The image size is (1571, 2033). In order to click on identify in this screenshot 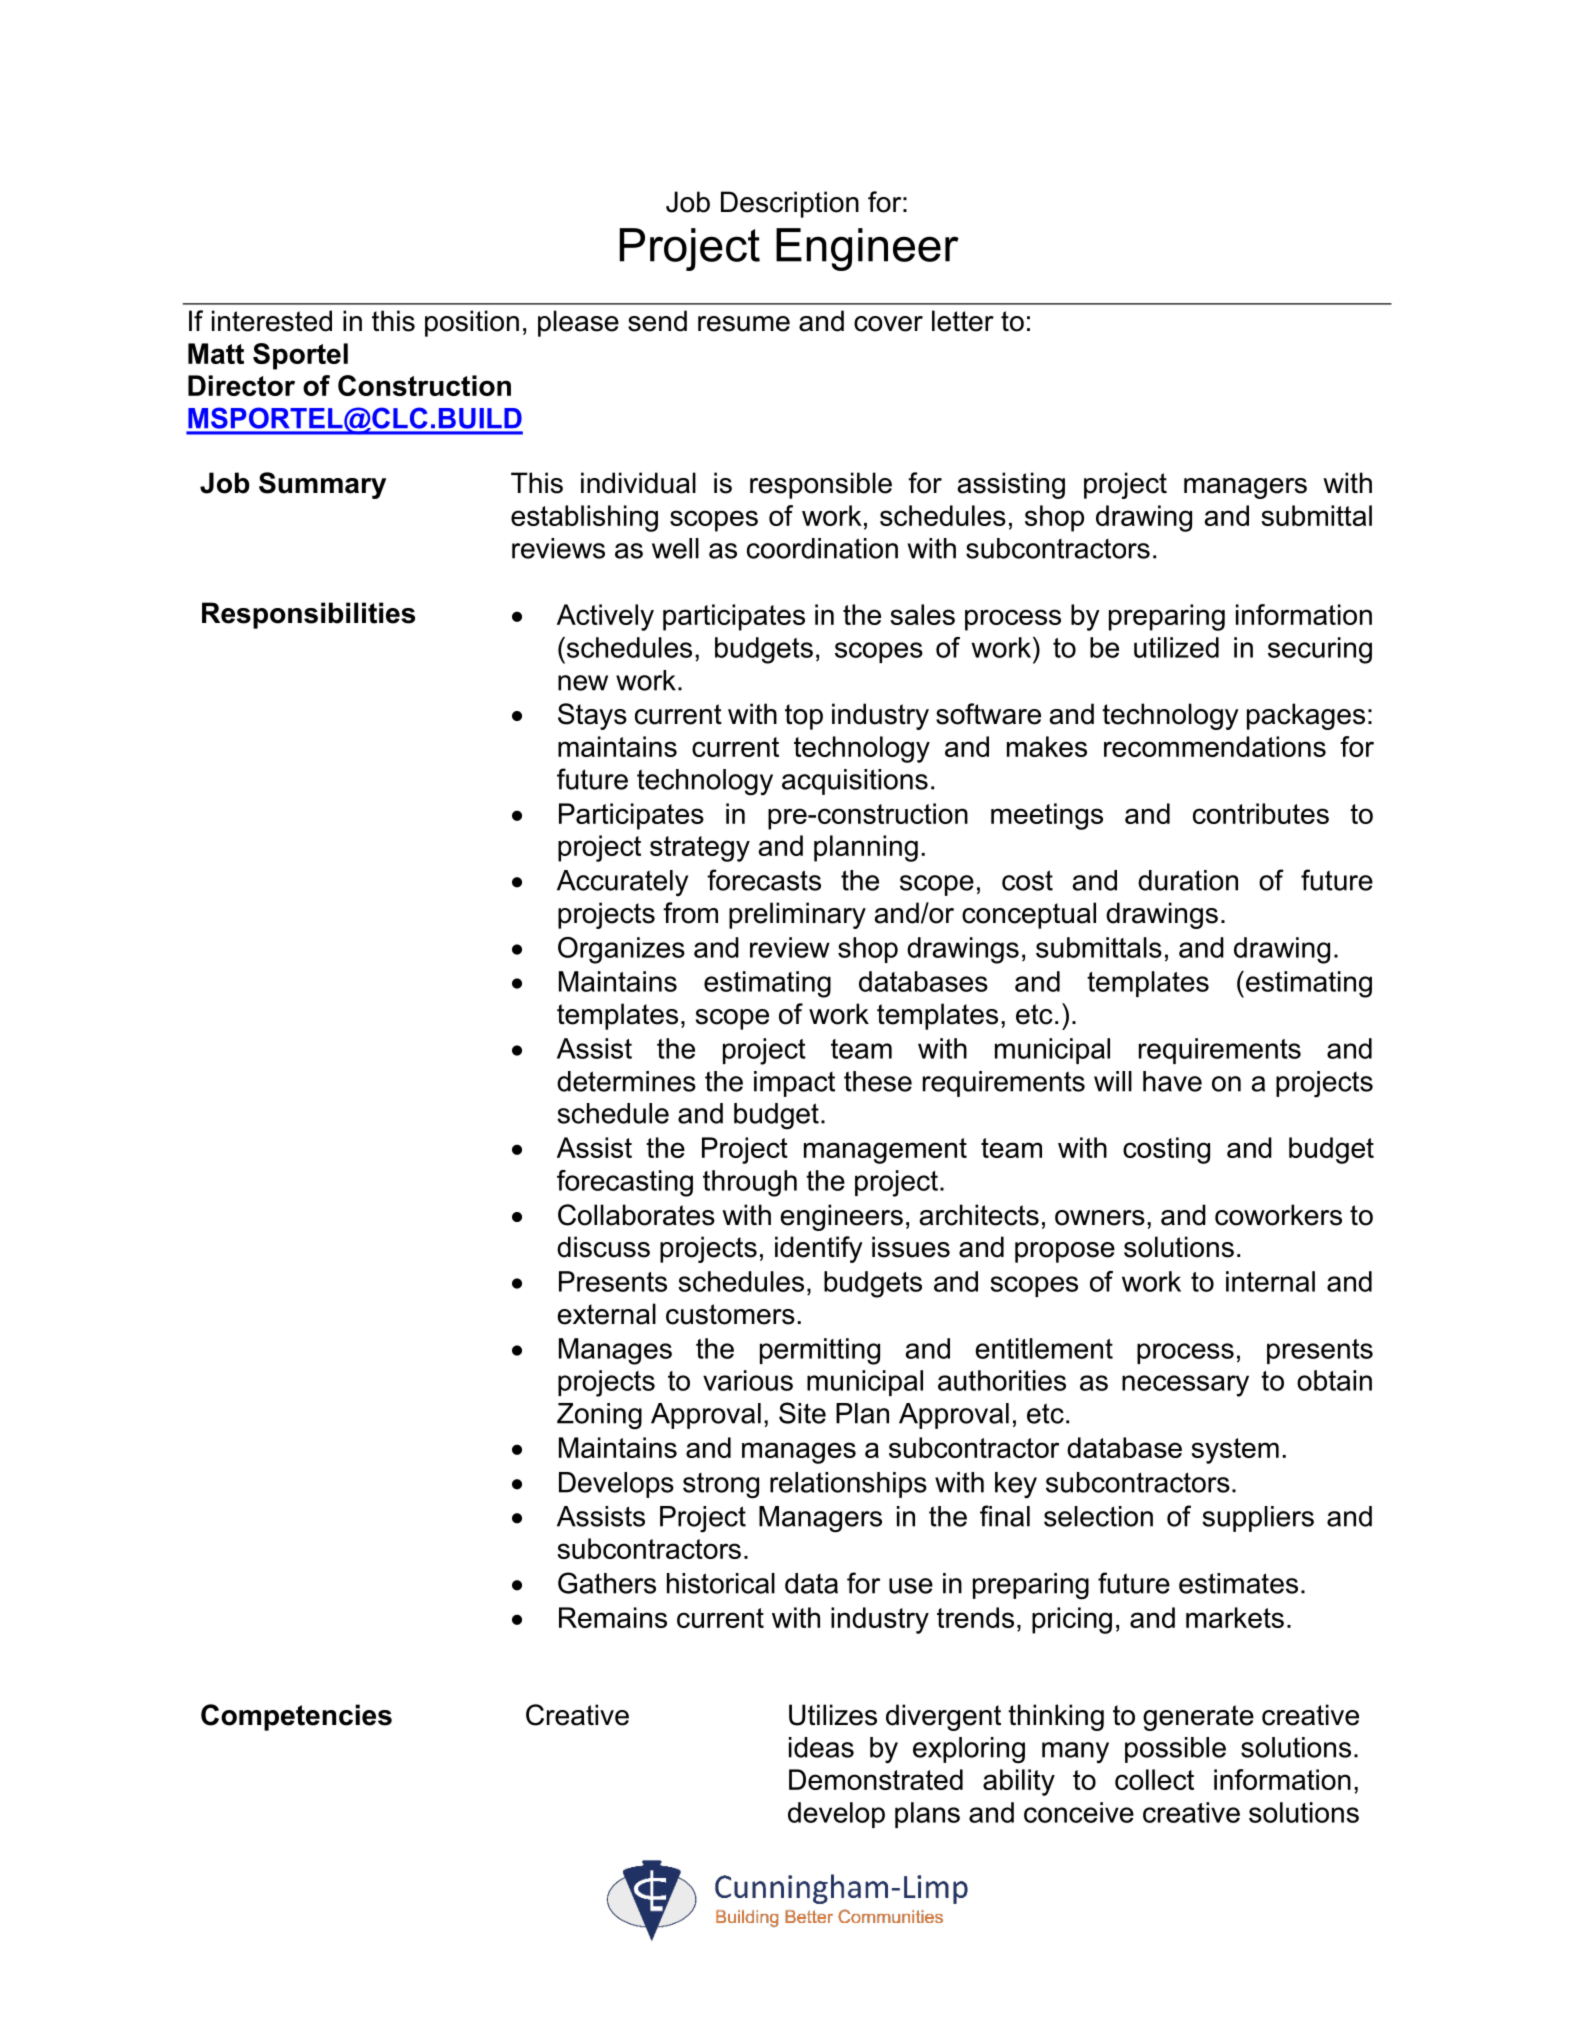, I will do `click(819, 1249)`.
